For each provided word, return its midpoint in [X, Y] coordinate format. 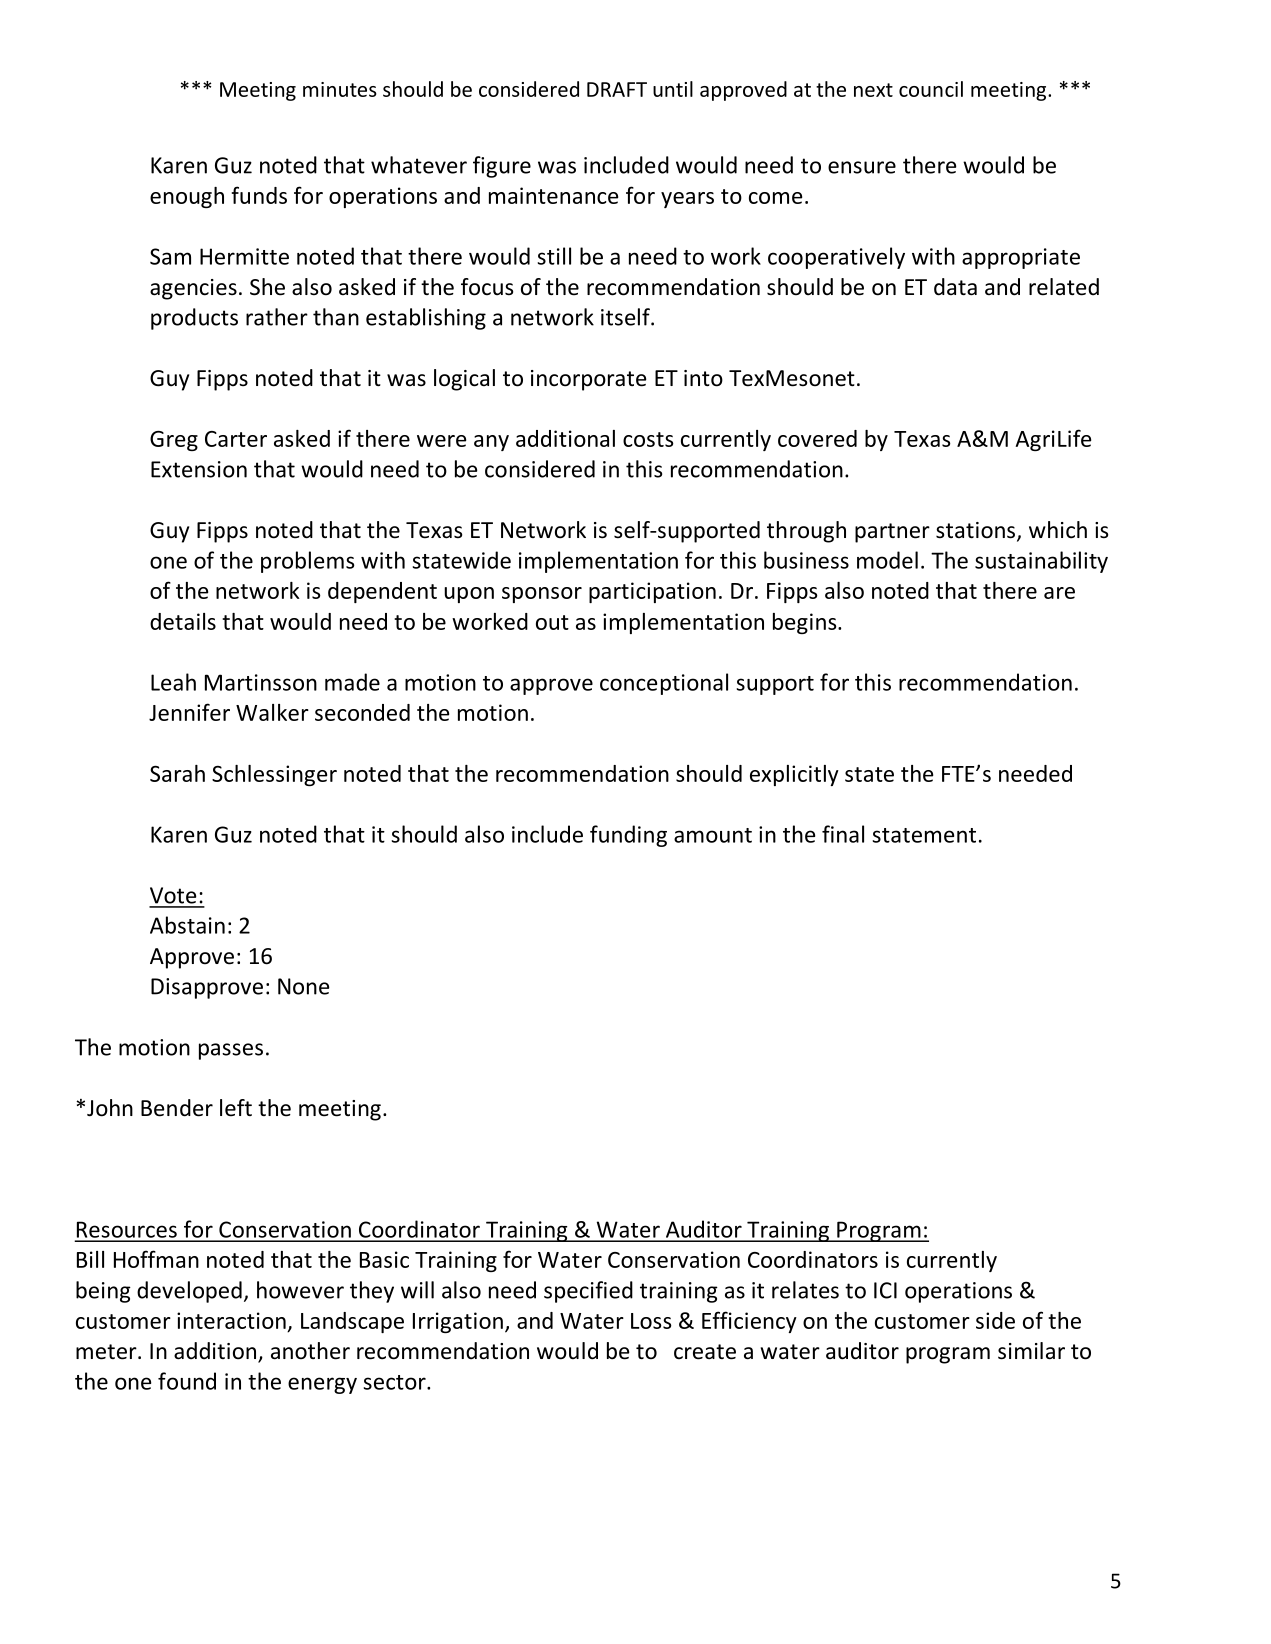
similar [1031, 1351]
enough [187, 197]
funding [628, 836]
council [931, 89]
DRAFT [617, 89]
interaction [231, 1320]
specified [588, 1292]
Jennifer [189, 712]
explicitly [794, 775]
